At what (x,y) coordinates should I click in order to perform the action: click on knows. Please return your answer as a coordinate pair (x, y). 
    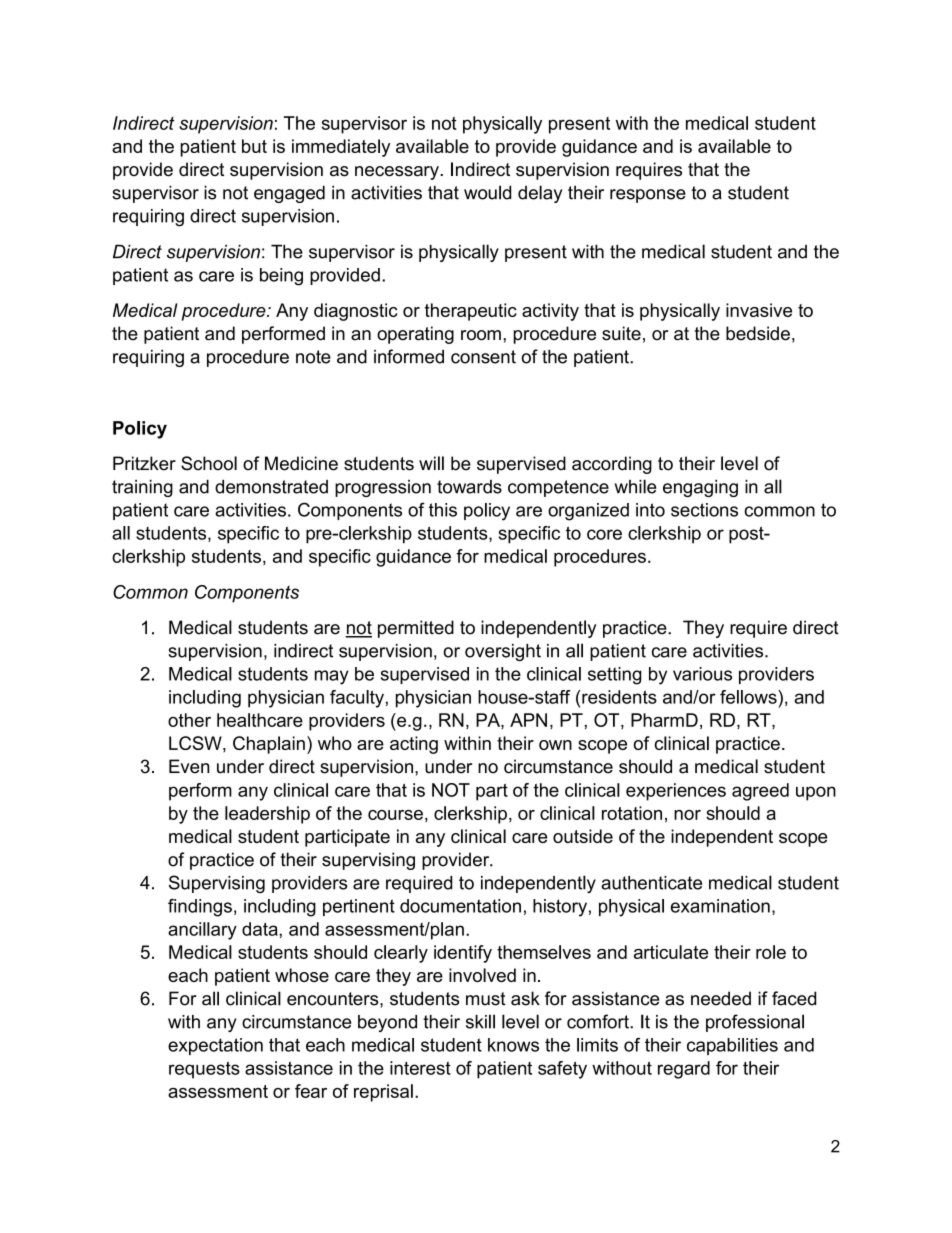
    Looking at the image, I should click on (513, 1045).
